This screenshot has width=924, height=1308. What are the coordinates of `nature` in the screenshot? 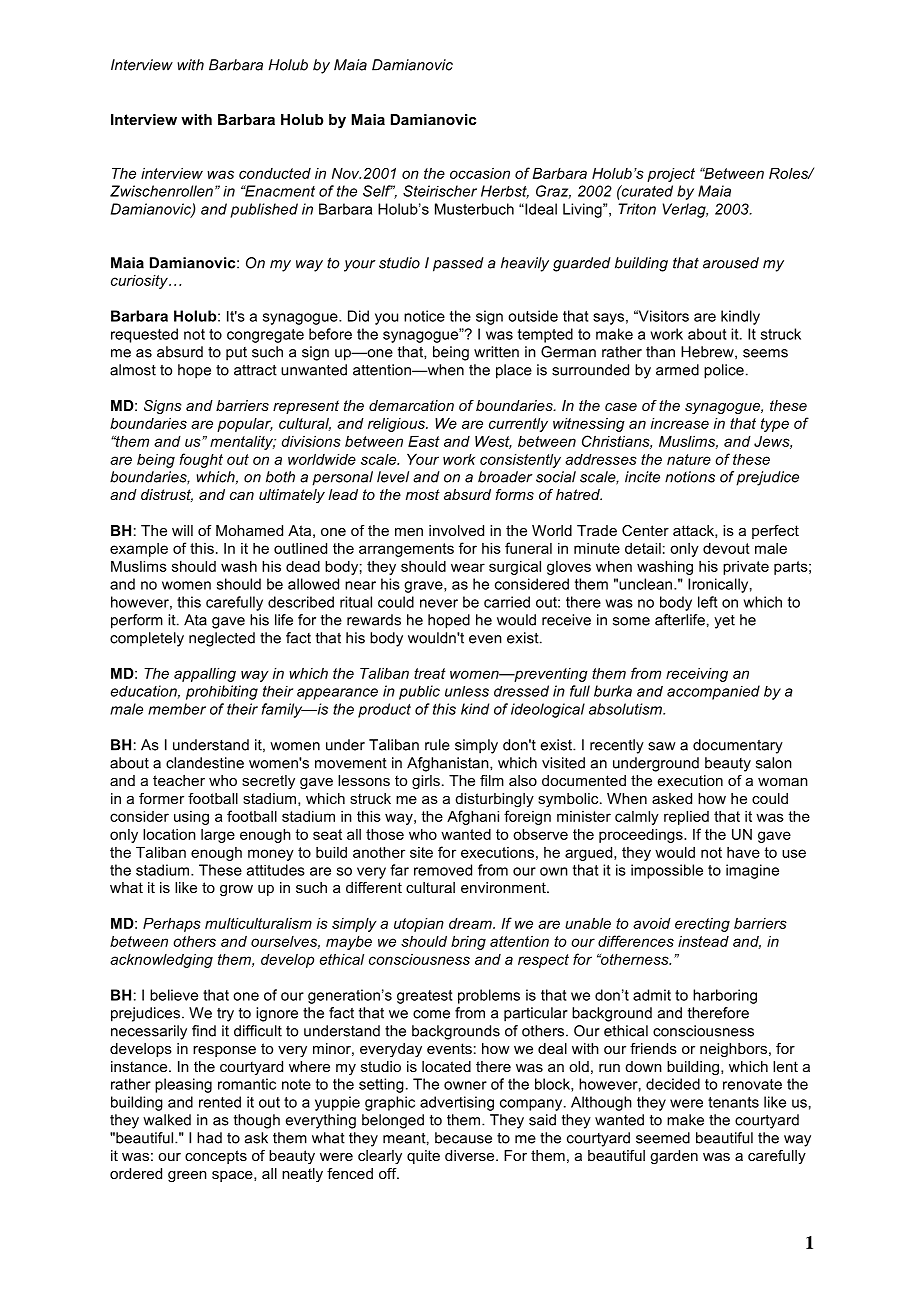 It's located at (689, 459).
